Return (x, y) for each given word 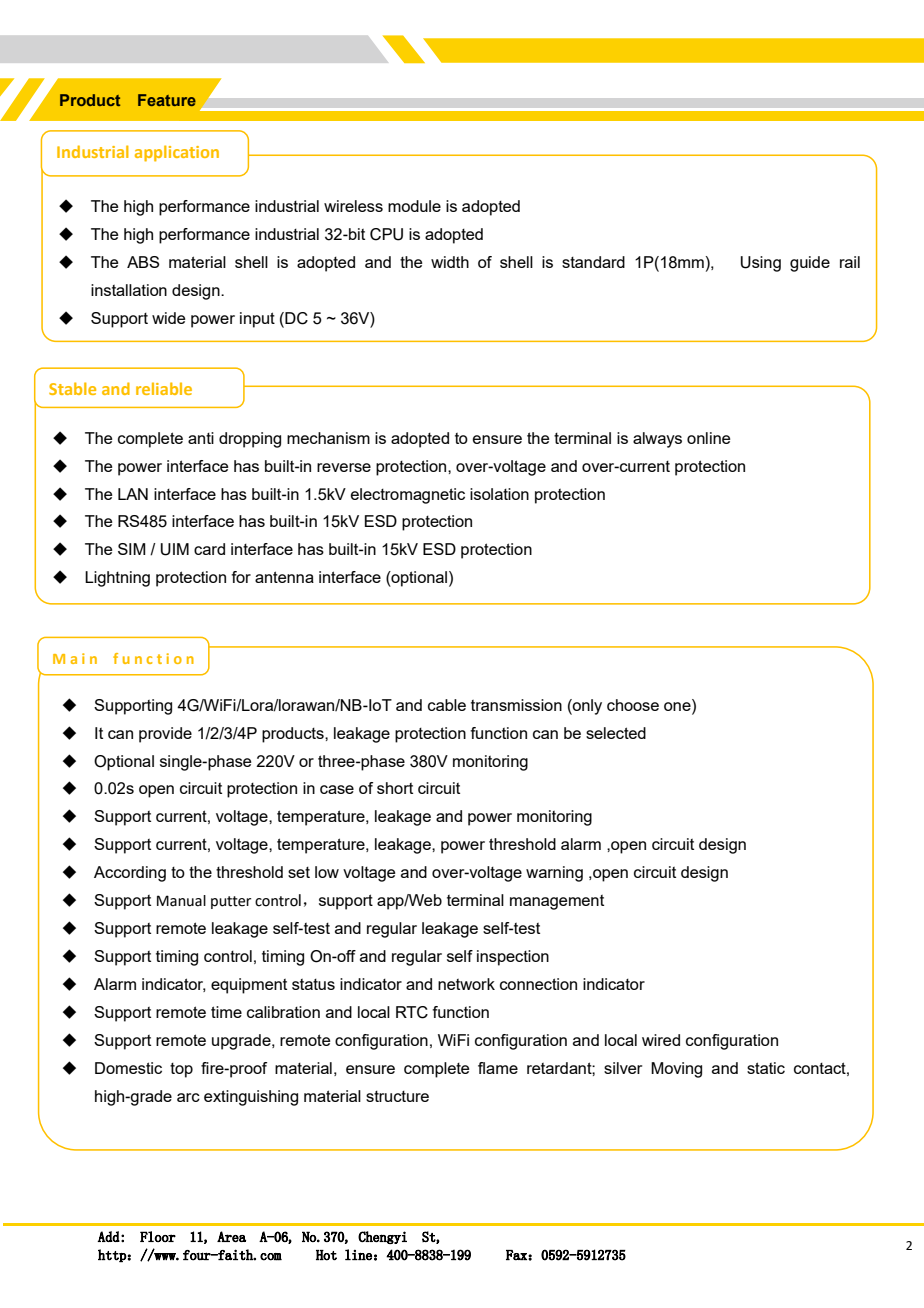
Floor (158, 1236)
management (557, 902)
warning (554, 874)
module (414, 206)
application (177, 153)
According (130, 874)
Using (761, 264)
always (657, 440)
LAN (133, 494)
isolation (499, 494)
